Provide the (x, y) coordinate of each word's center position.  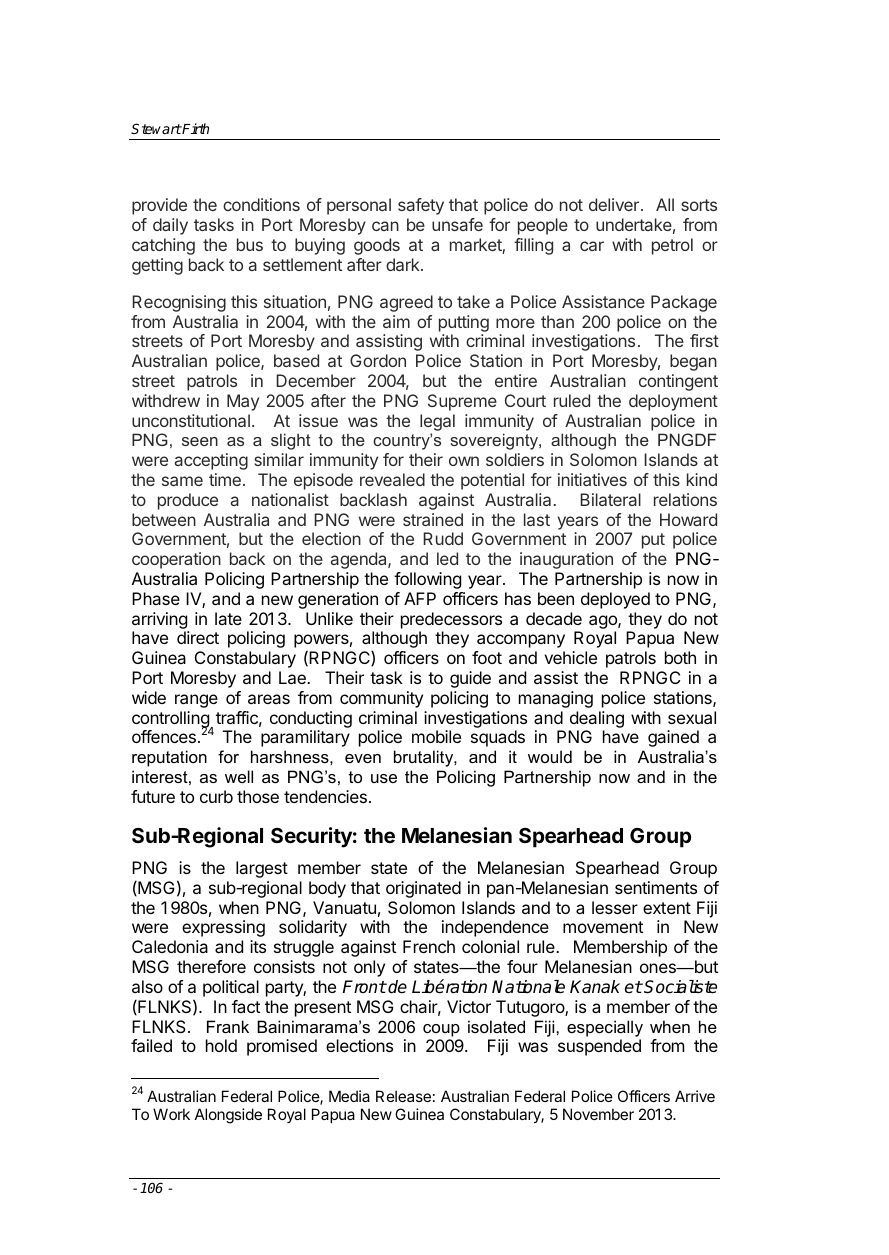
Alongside (228, 1116)
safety (421, 206)
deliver (614, 204)
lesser (615, 907)
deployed (615, 600)
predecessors (451, 620)
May (243, 402)
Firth (195, 128)
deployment (673, 402)
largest (262, 869)
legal (437, 422)
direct (198, 637)
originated (423, 889)
